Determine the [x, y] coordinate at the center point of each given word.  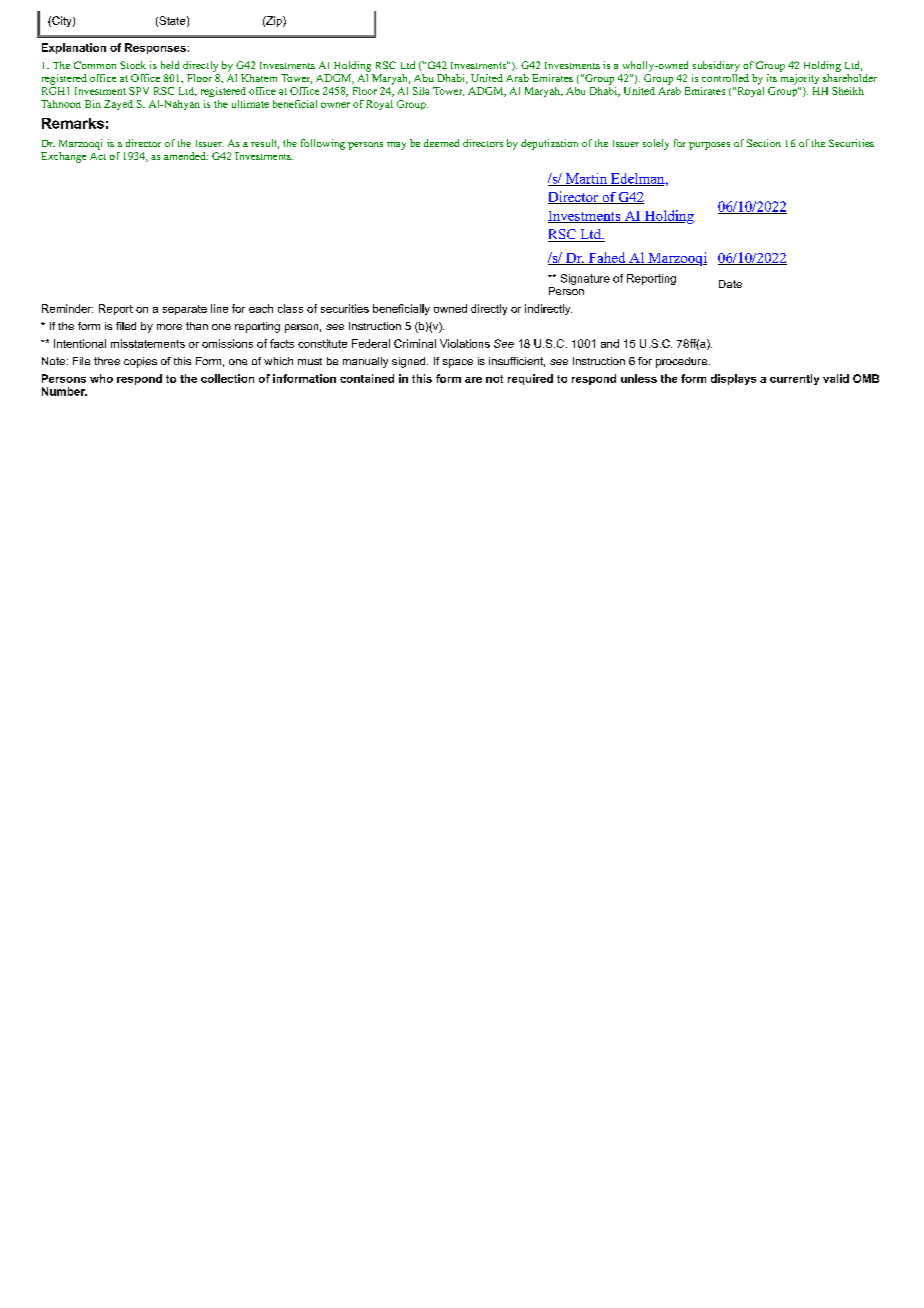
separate [185, 310]
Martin [586, 179]
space [458, 363]
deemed [441, 143]
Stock [133, 65]
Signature [585, 279]
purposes [709, 146]
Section [764, 143]
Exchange [63, 157]
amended [186, 156]
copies [140, 362]
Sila [421, 91]
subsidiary [716, 66]
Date [730, 284]
